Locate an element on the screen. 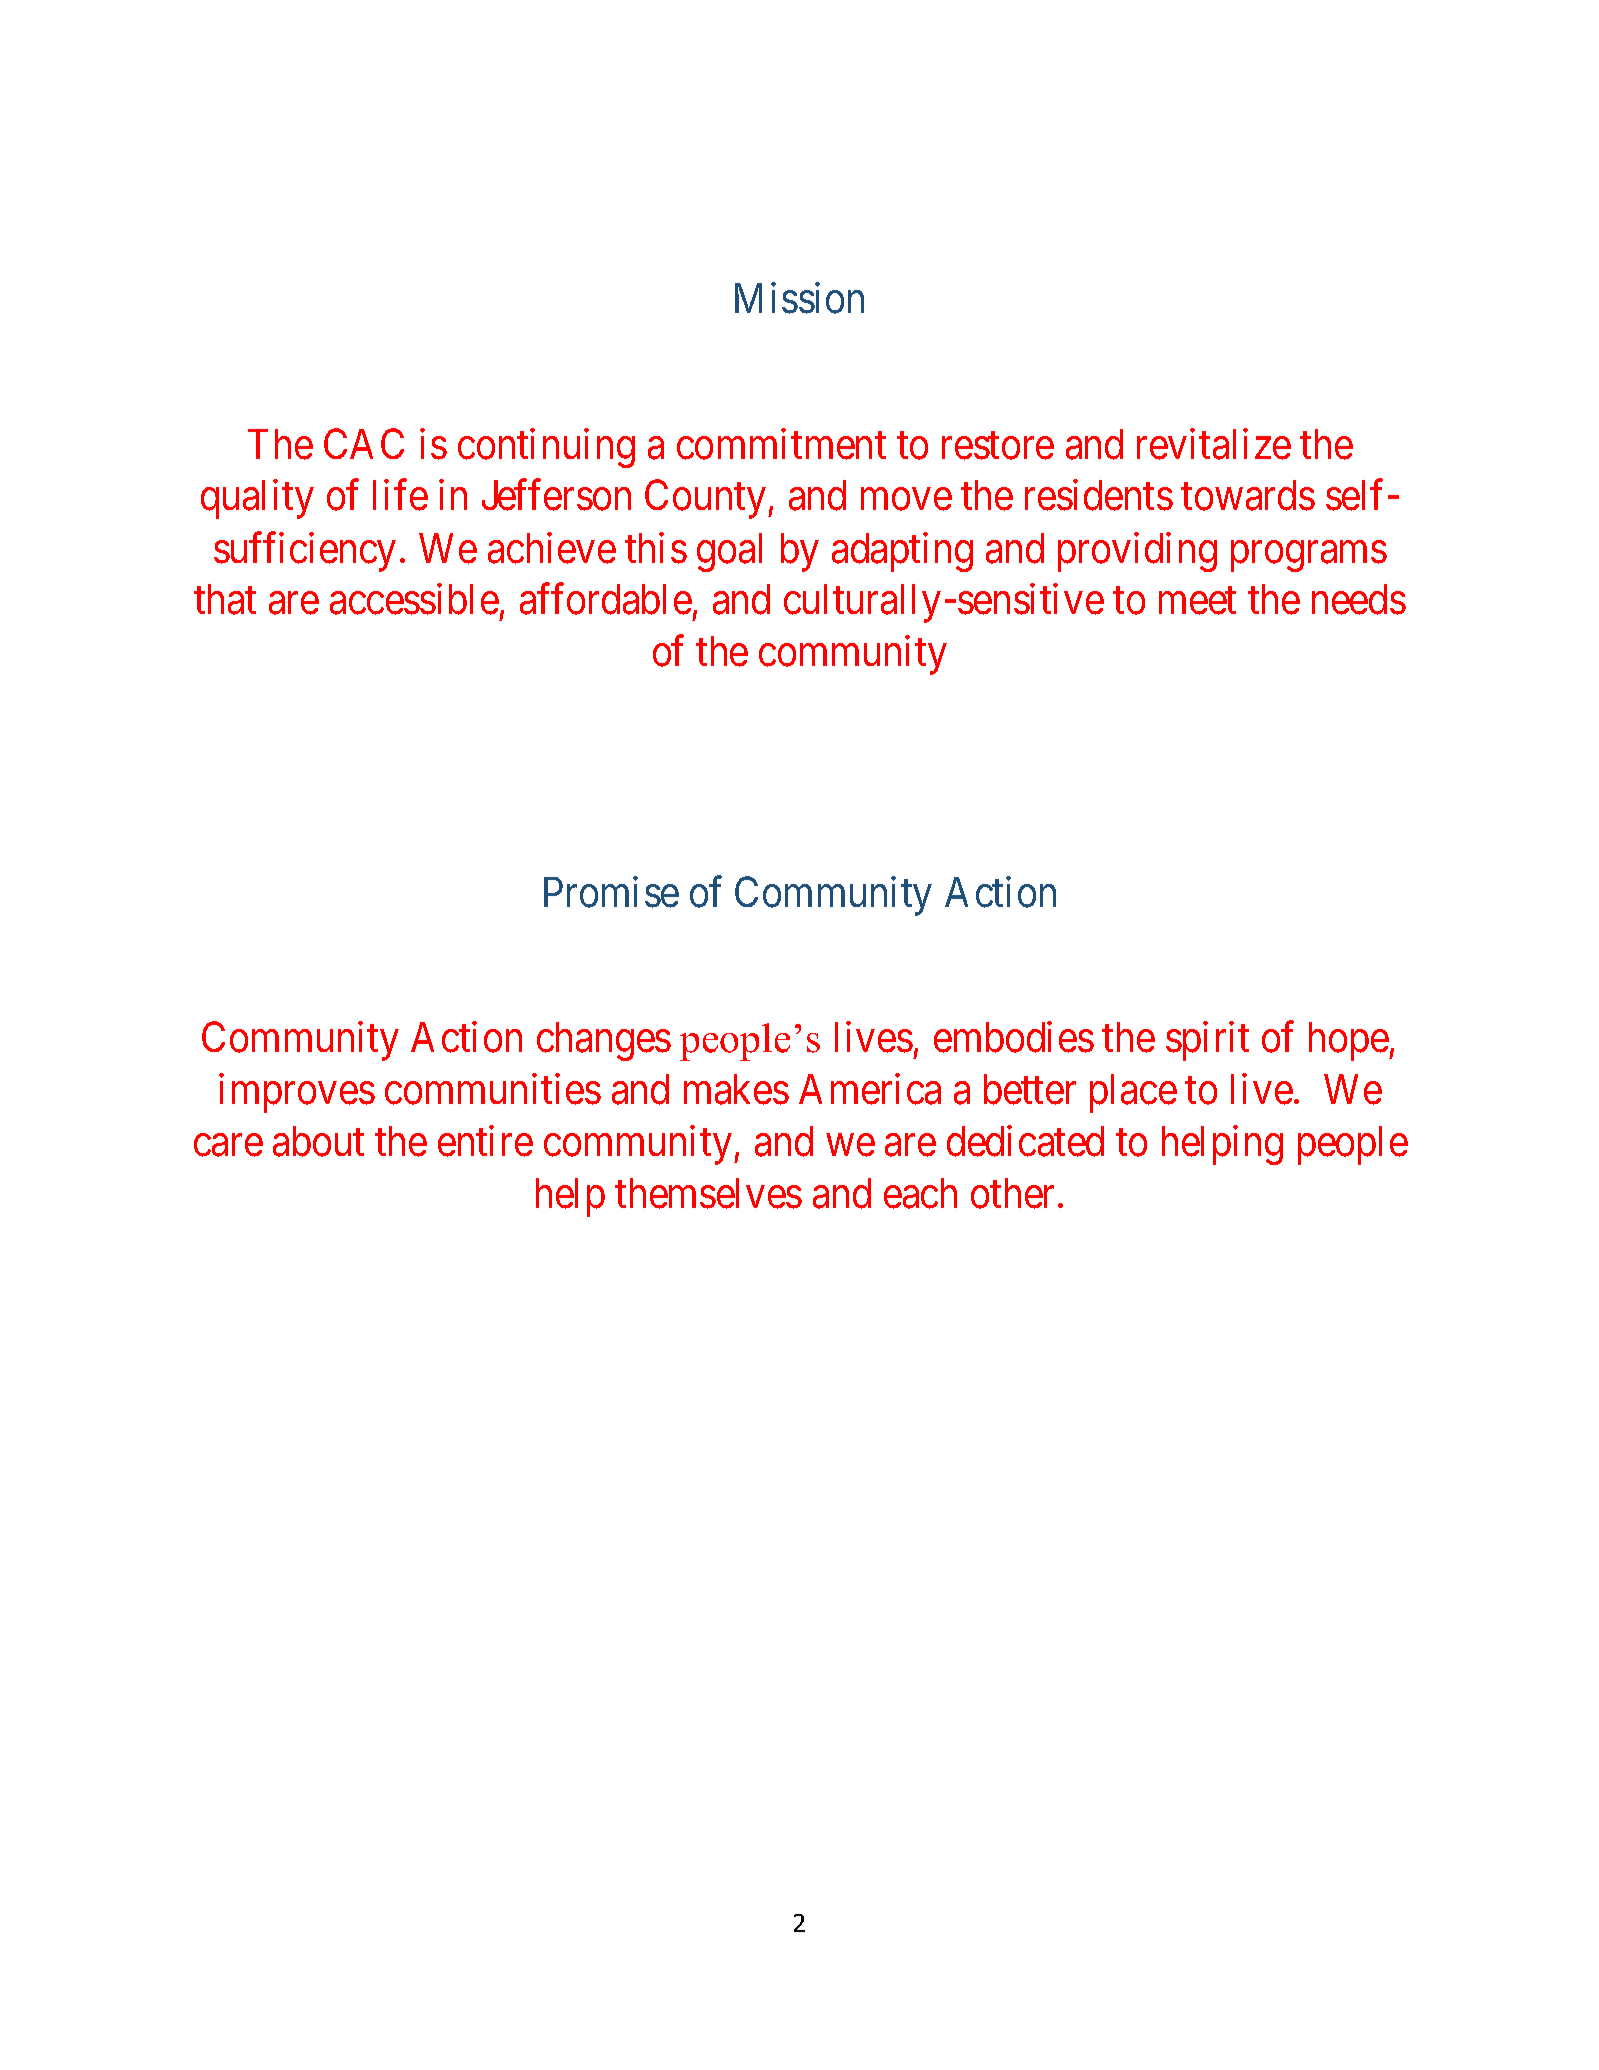  Mission is located at coordinates (799, 298).
